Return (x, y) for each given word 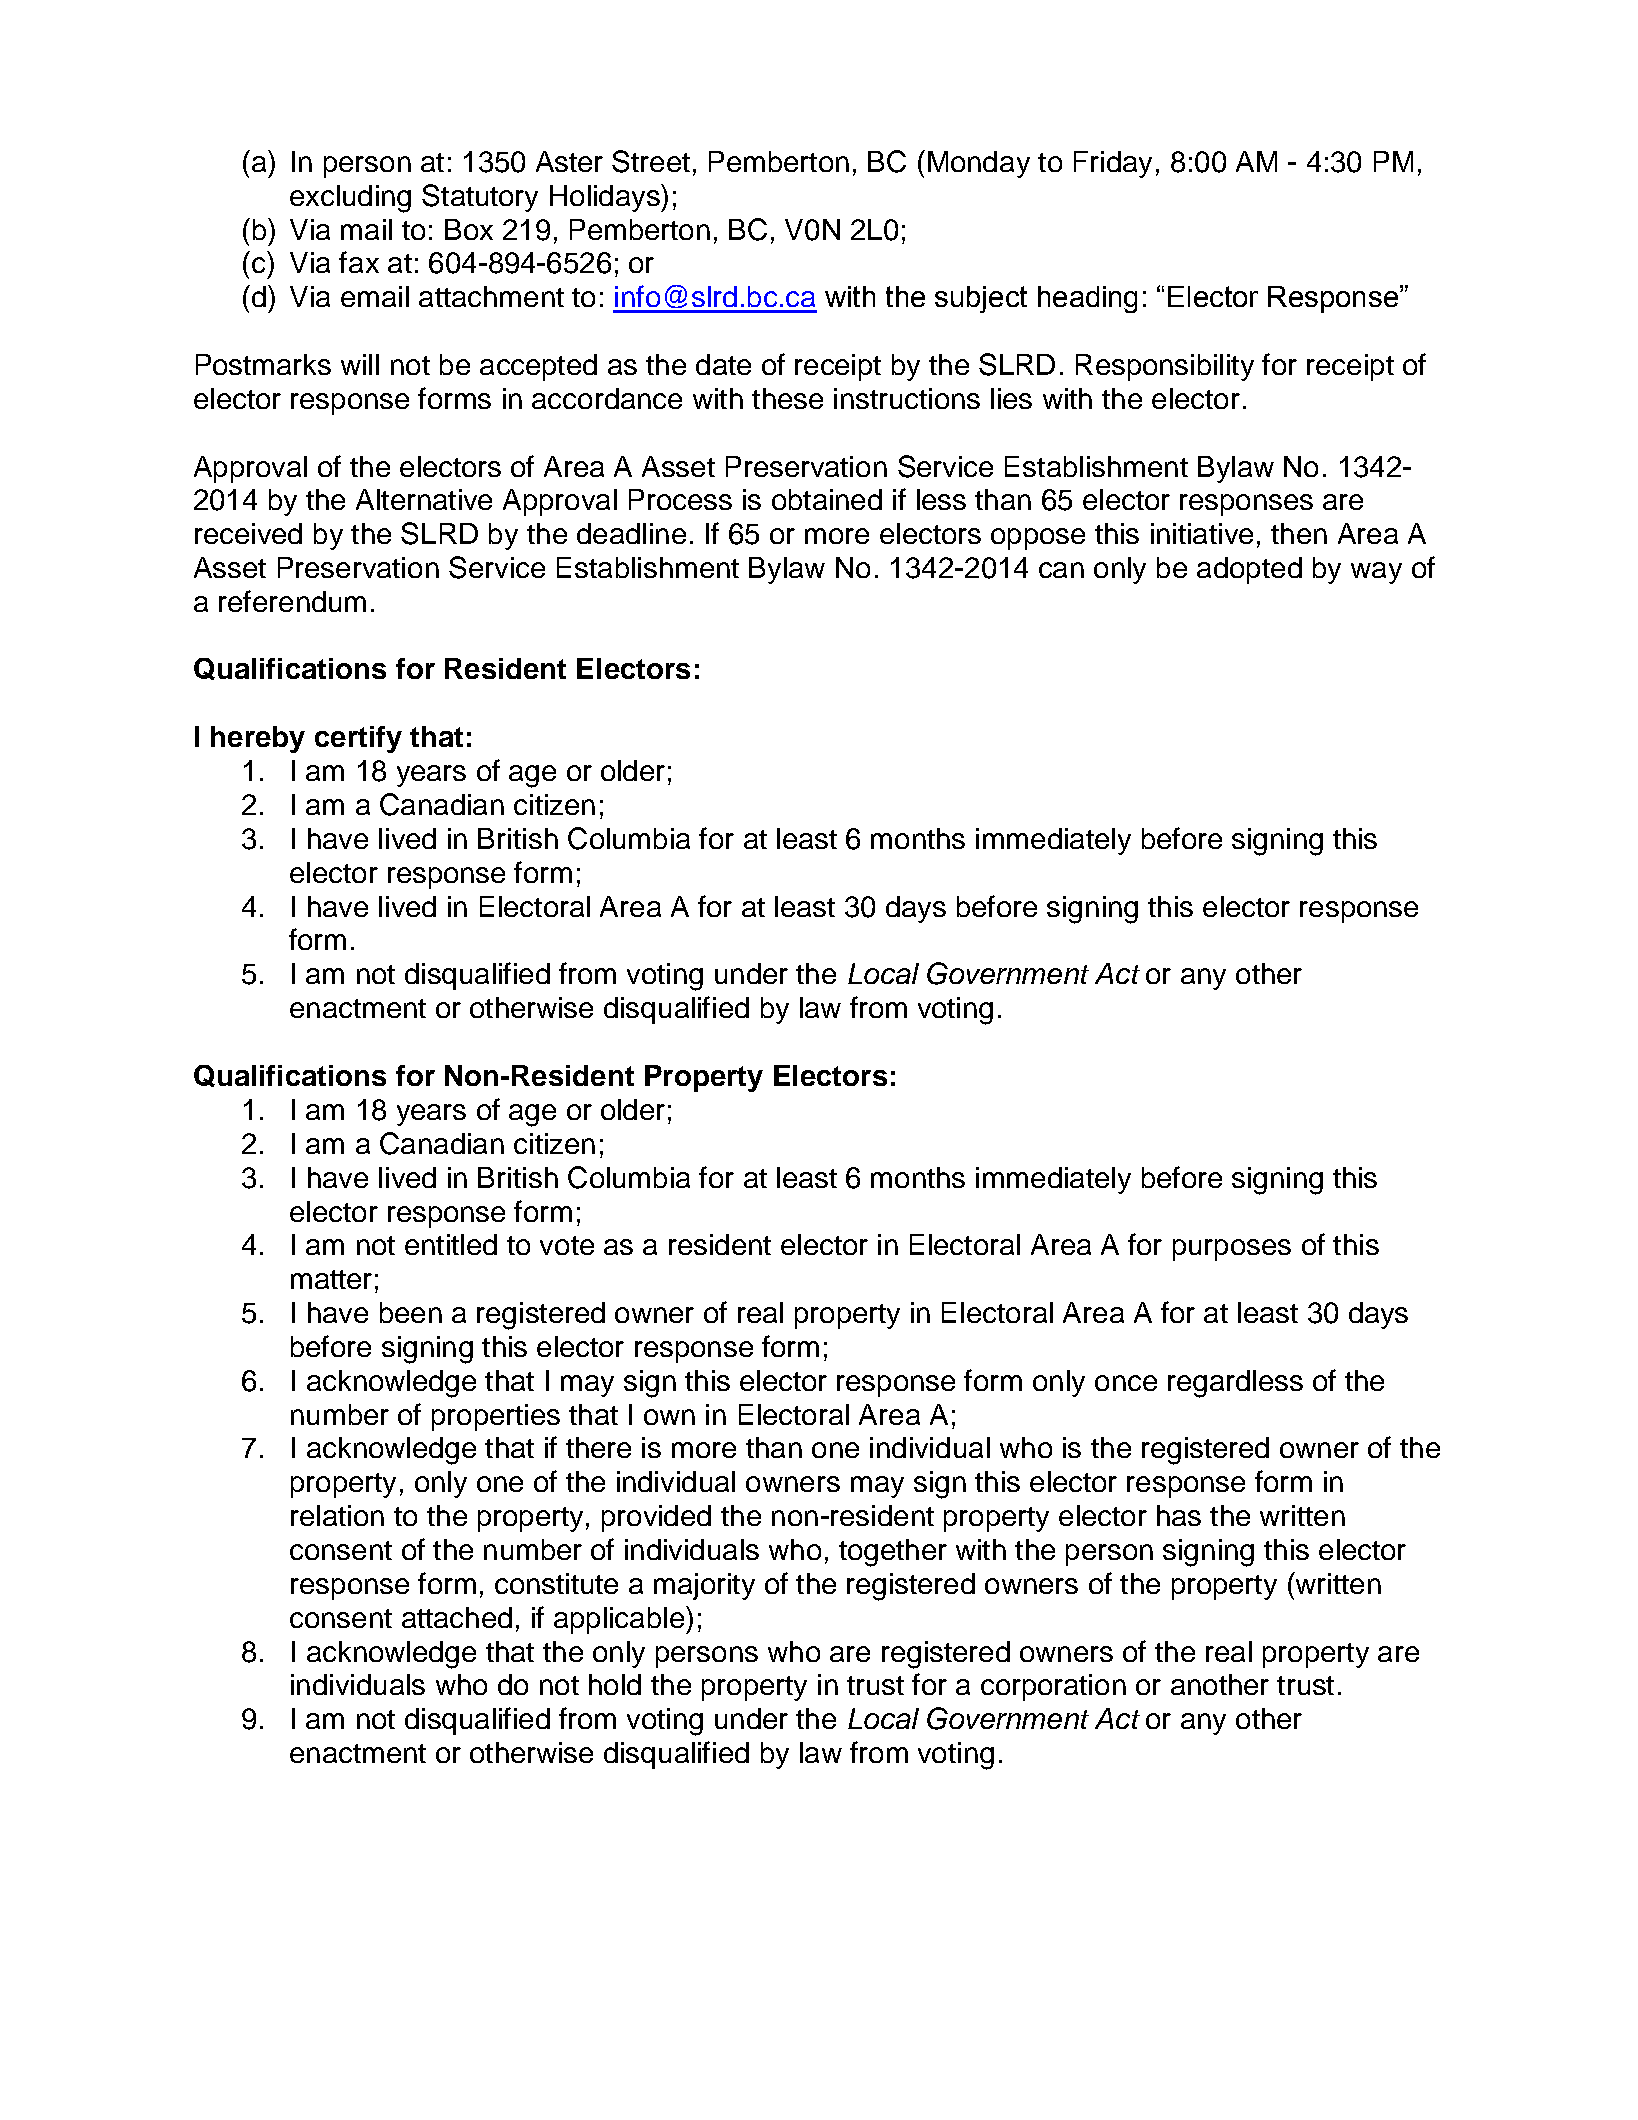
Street (651, 161)
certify (358, 739)
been (411, 1312)
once (1126, 1383)
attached (457, 1617)
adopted (1249, 570)
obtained (827, 499)
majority (704, 1586)
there (598, 1447)
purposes (1232, 1250)
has (1179, 1515)
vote (567, 1245)
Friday (1113, 164)
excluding (350, 199)
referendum (292, 601)
